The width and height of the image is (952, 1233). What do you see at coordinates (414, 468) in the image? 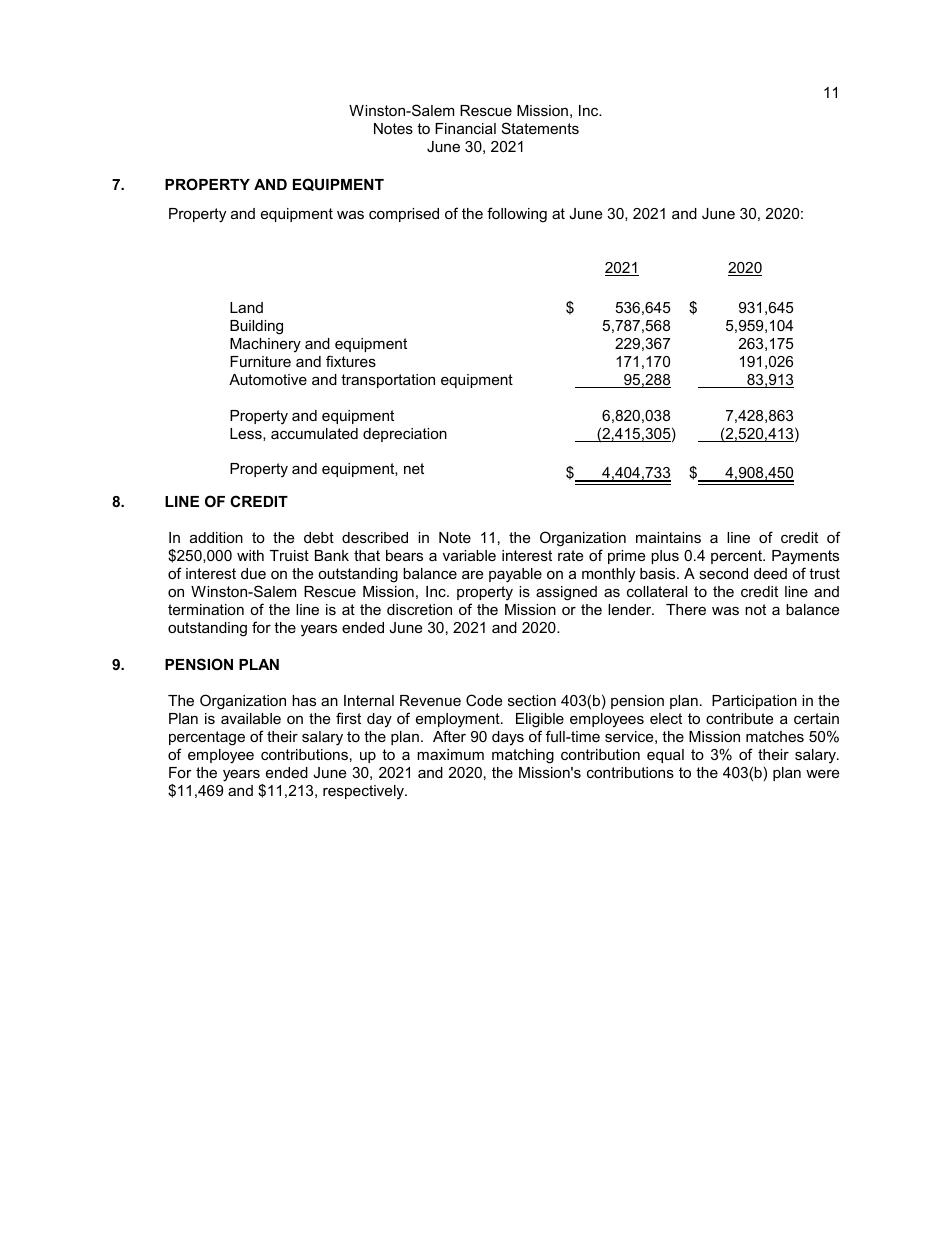
I see `net` at bounding box center [414, 468].
